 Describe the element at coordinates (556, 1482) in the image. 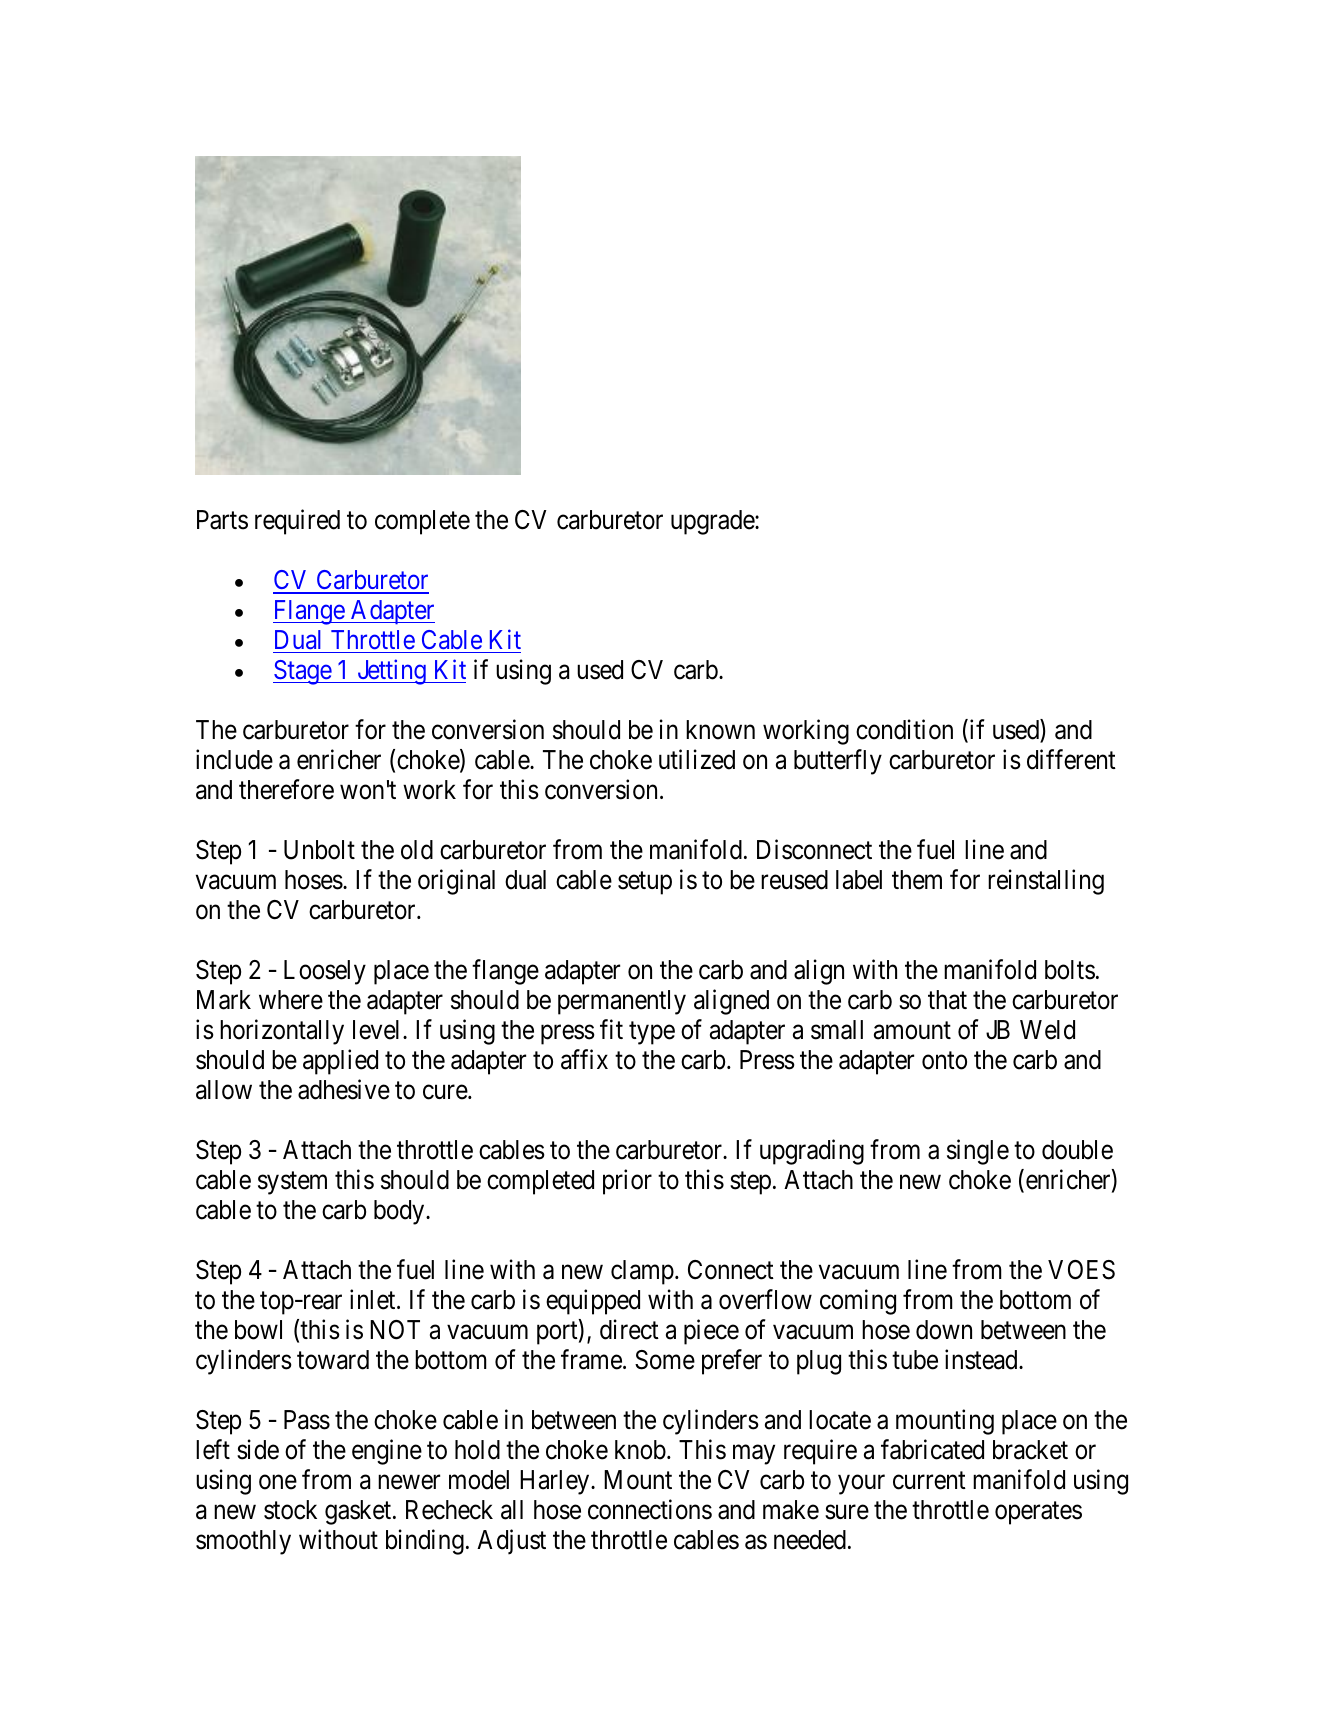

I see `Harley` at that location.
